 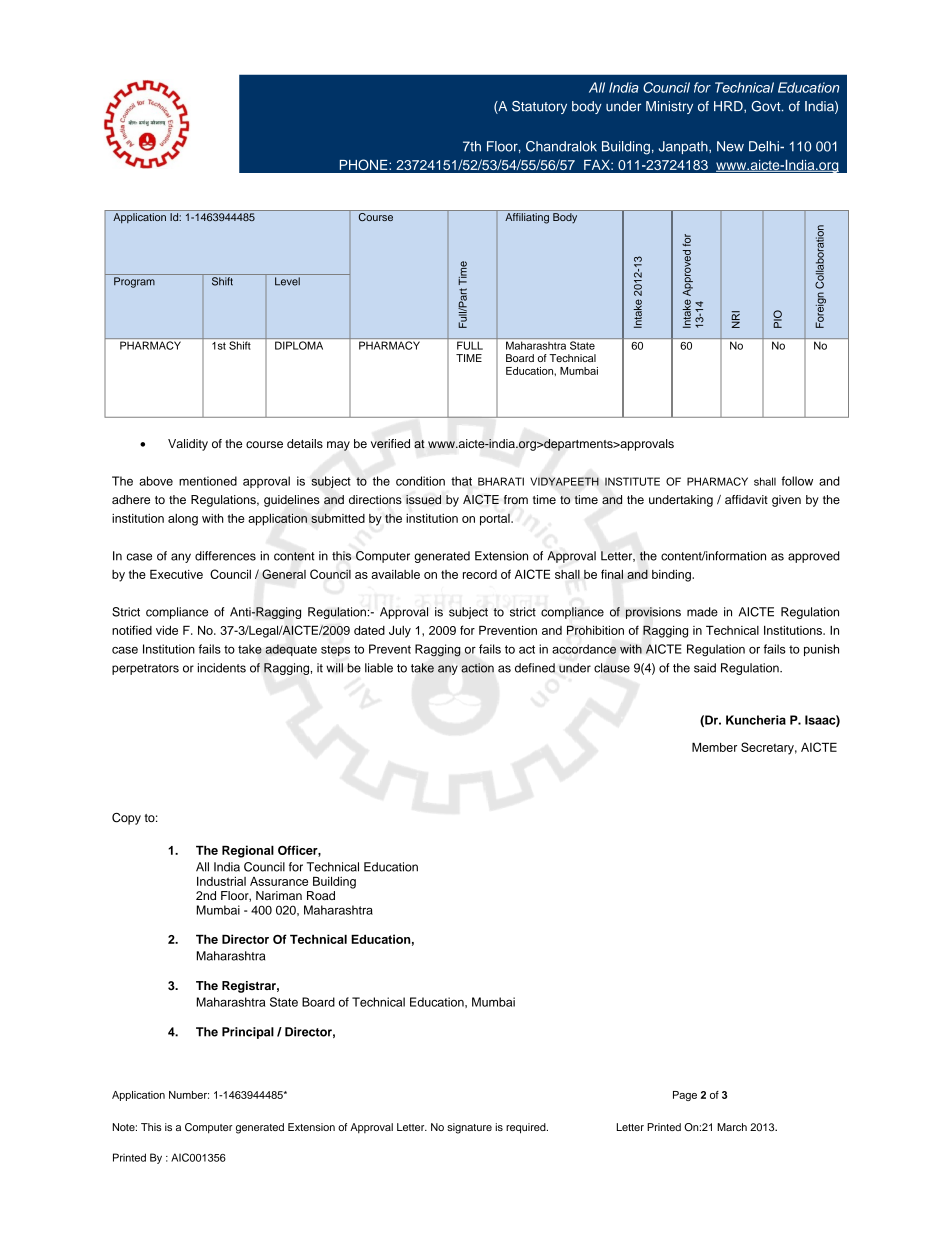 What do you see at coordinates (167, 630) in the screenshot?
I see `vide` at bounding box center [167, 630].
